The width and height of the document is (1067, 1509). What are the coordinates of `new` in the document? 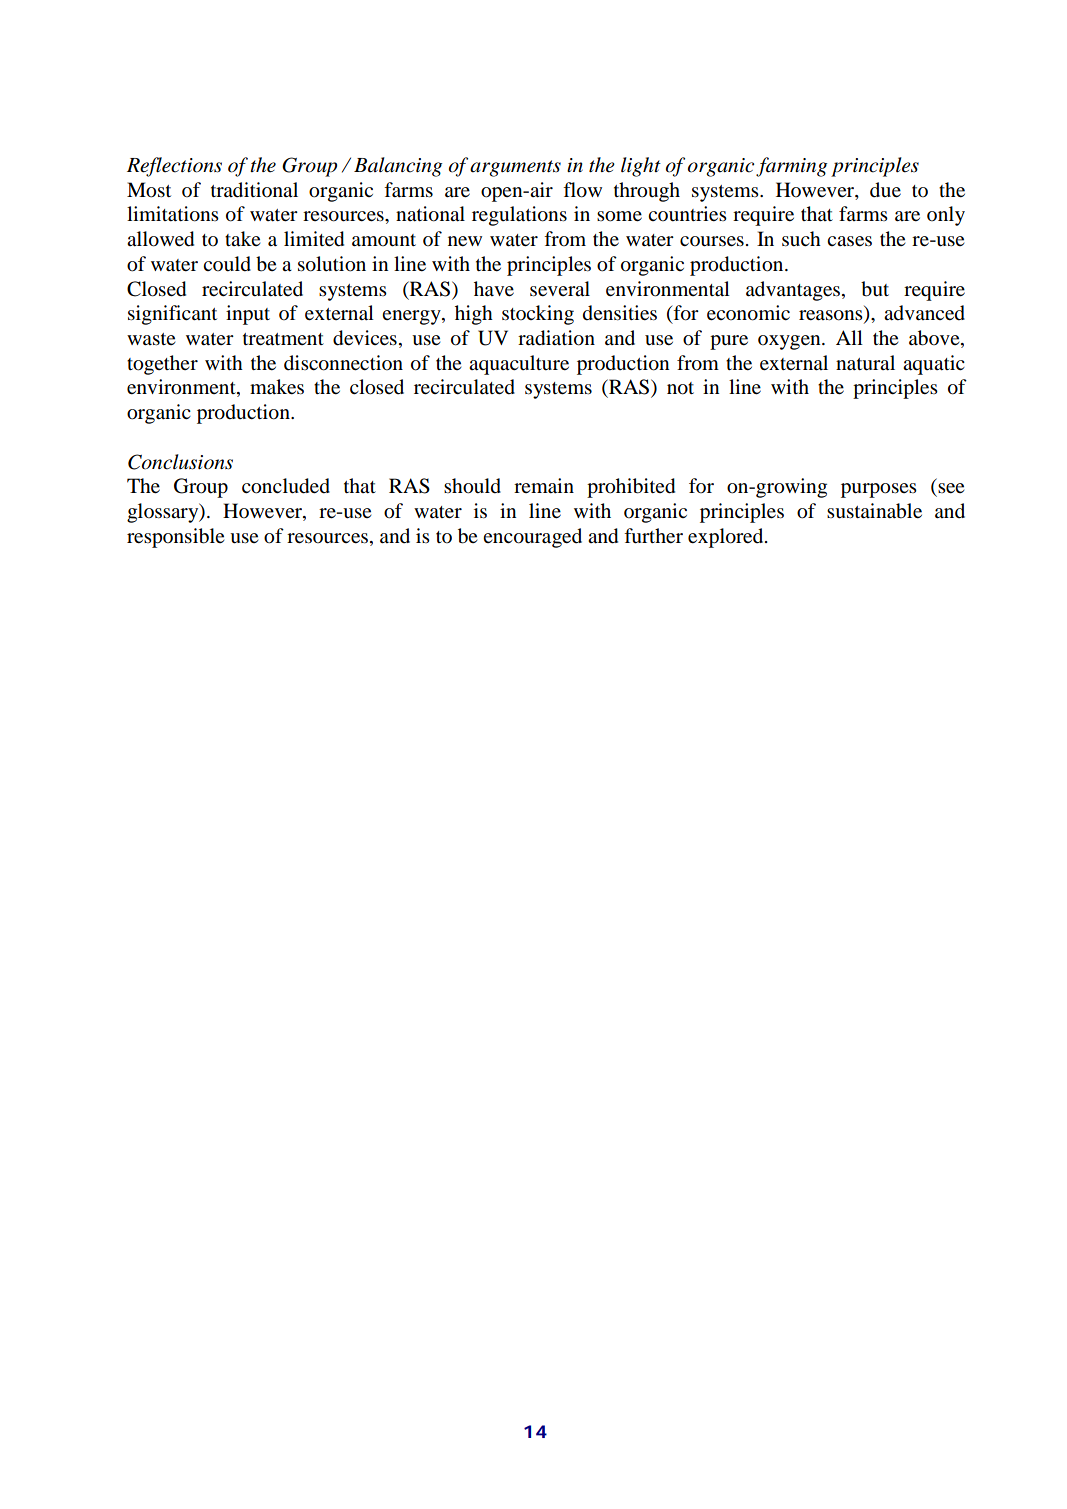 It's located at (465, 241).
